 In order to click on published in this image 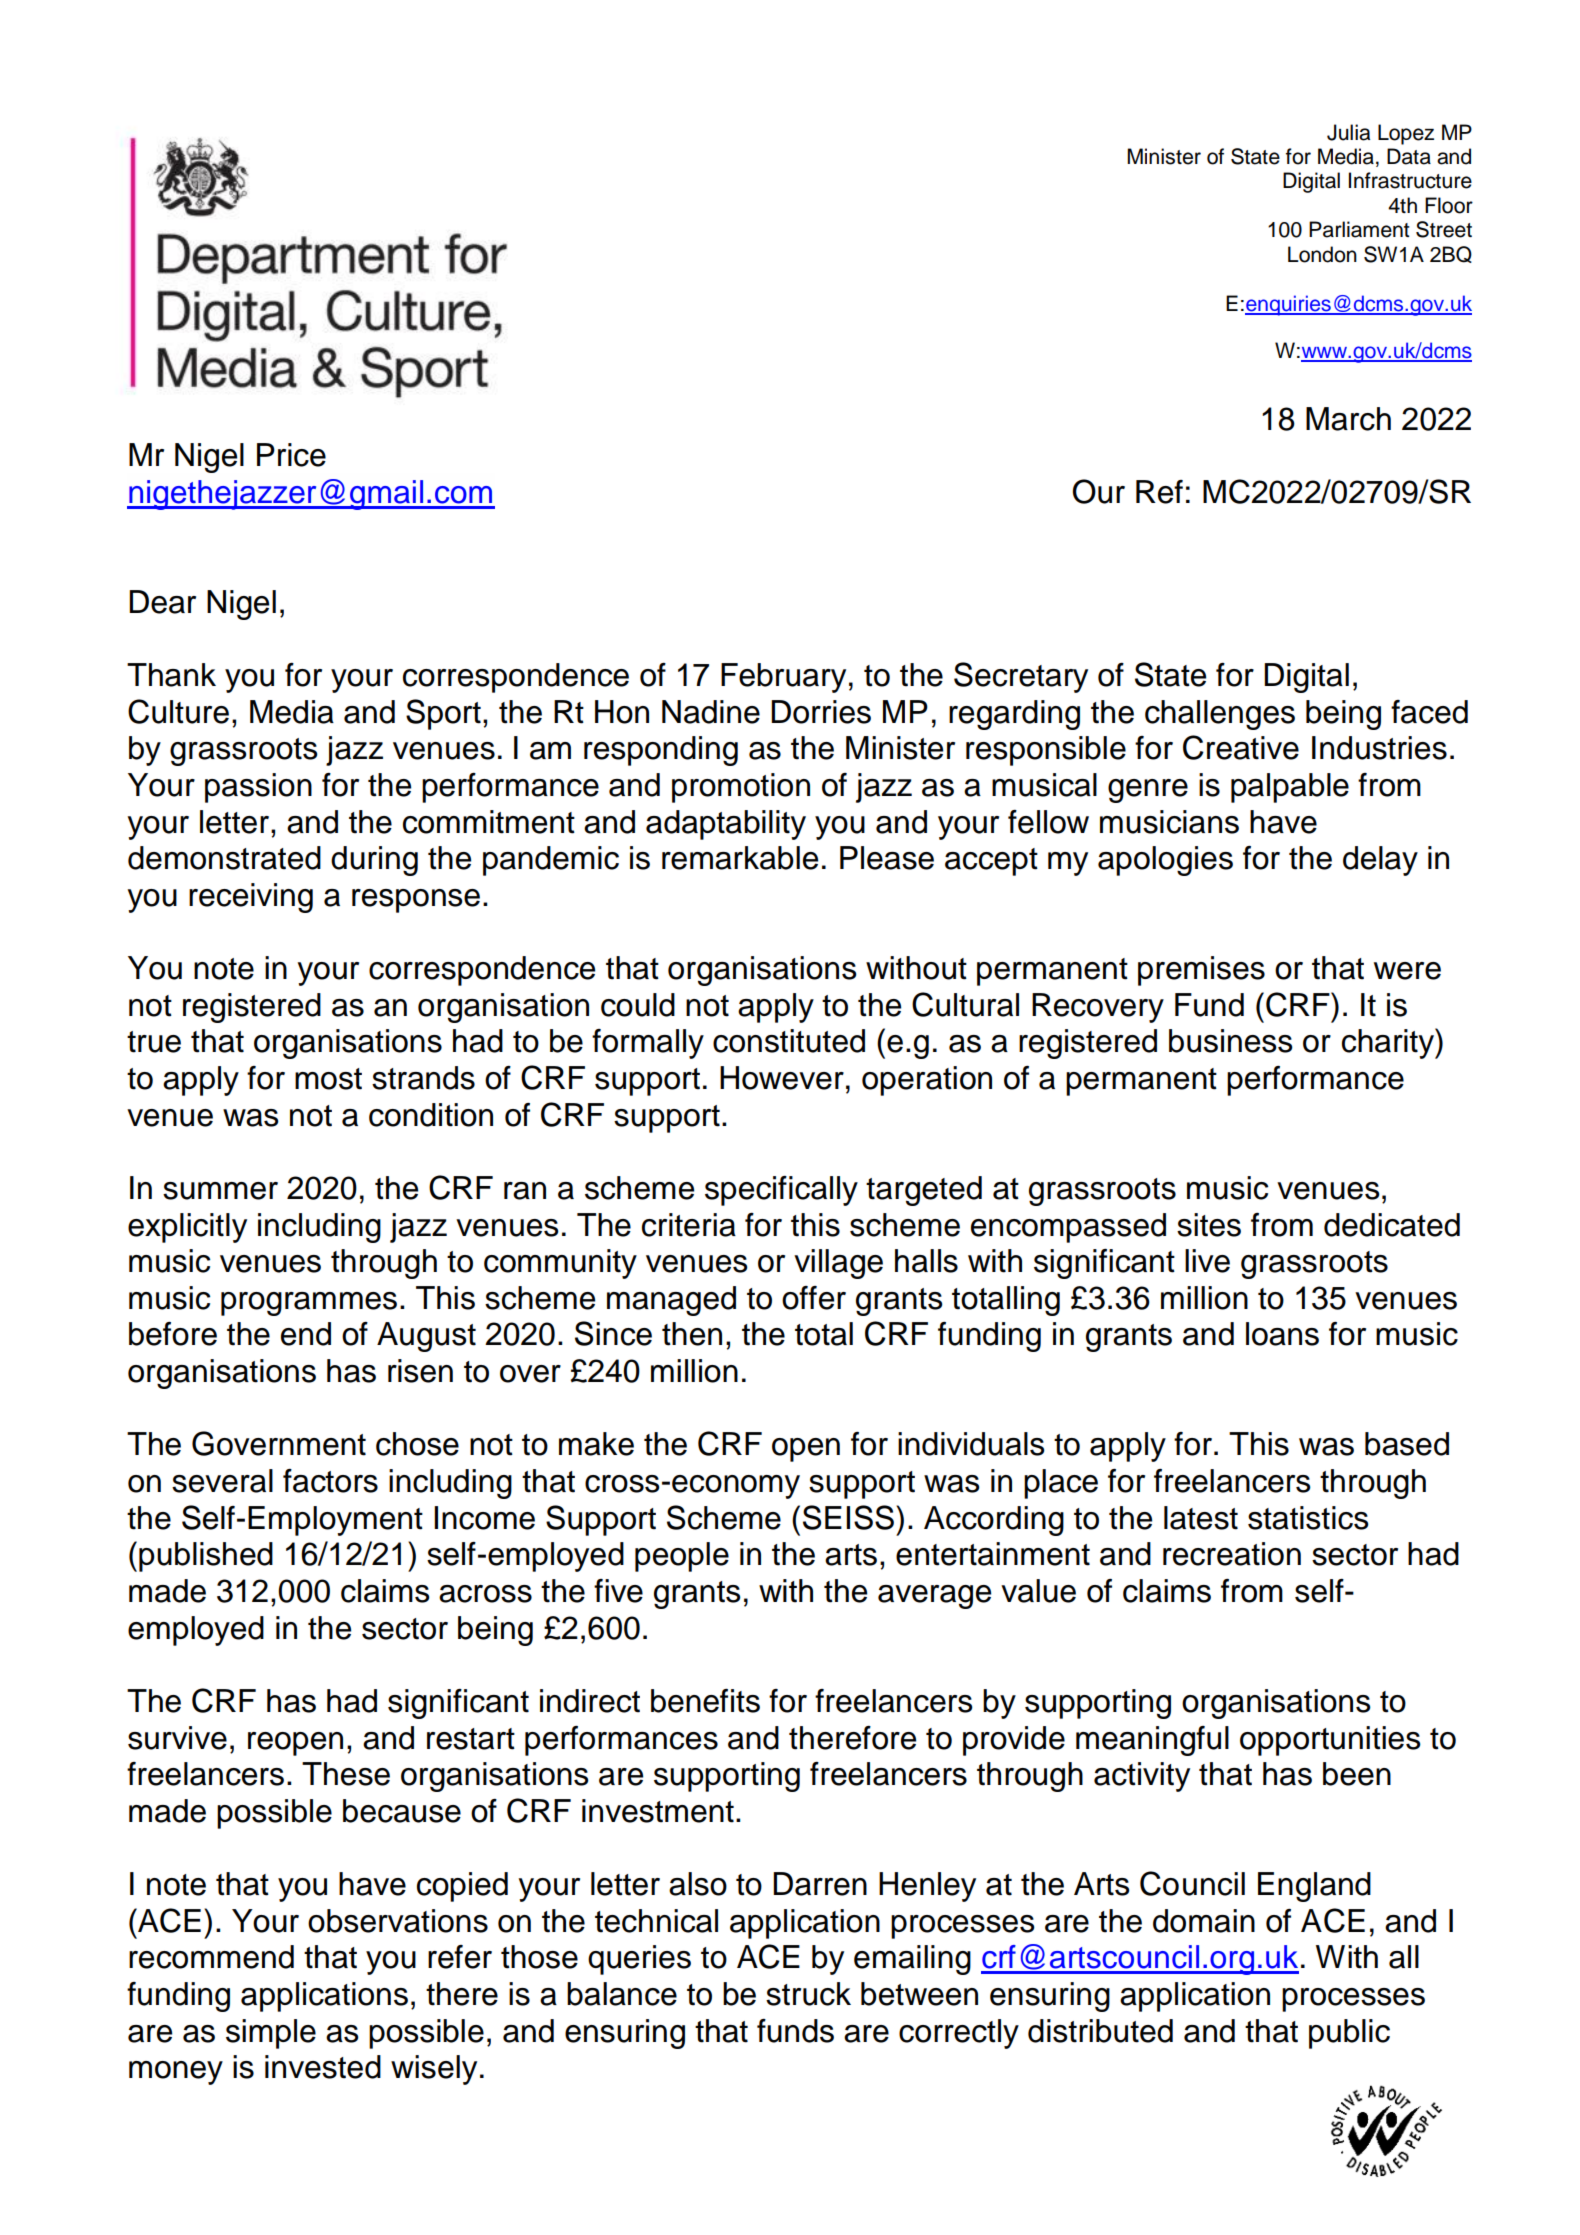, I will do `click(206, 1557)`.
